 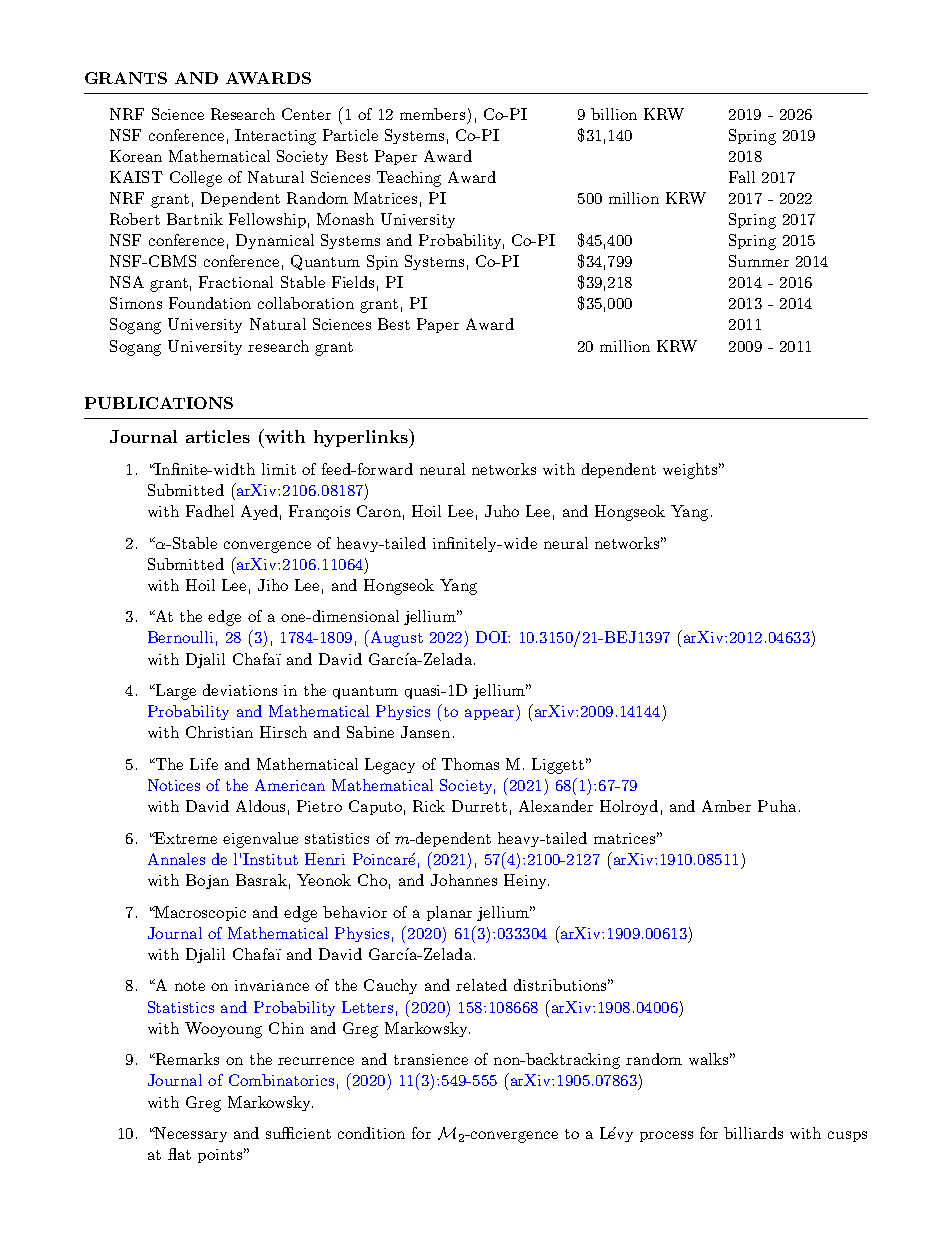 I want to click on members, so click(x=432, y=114).
